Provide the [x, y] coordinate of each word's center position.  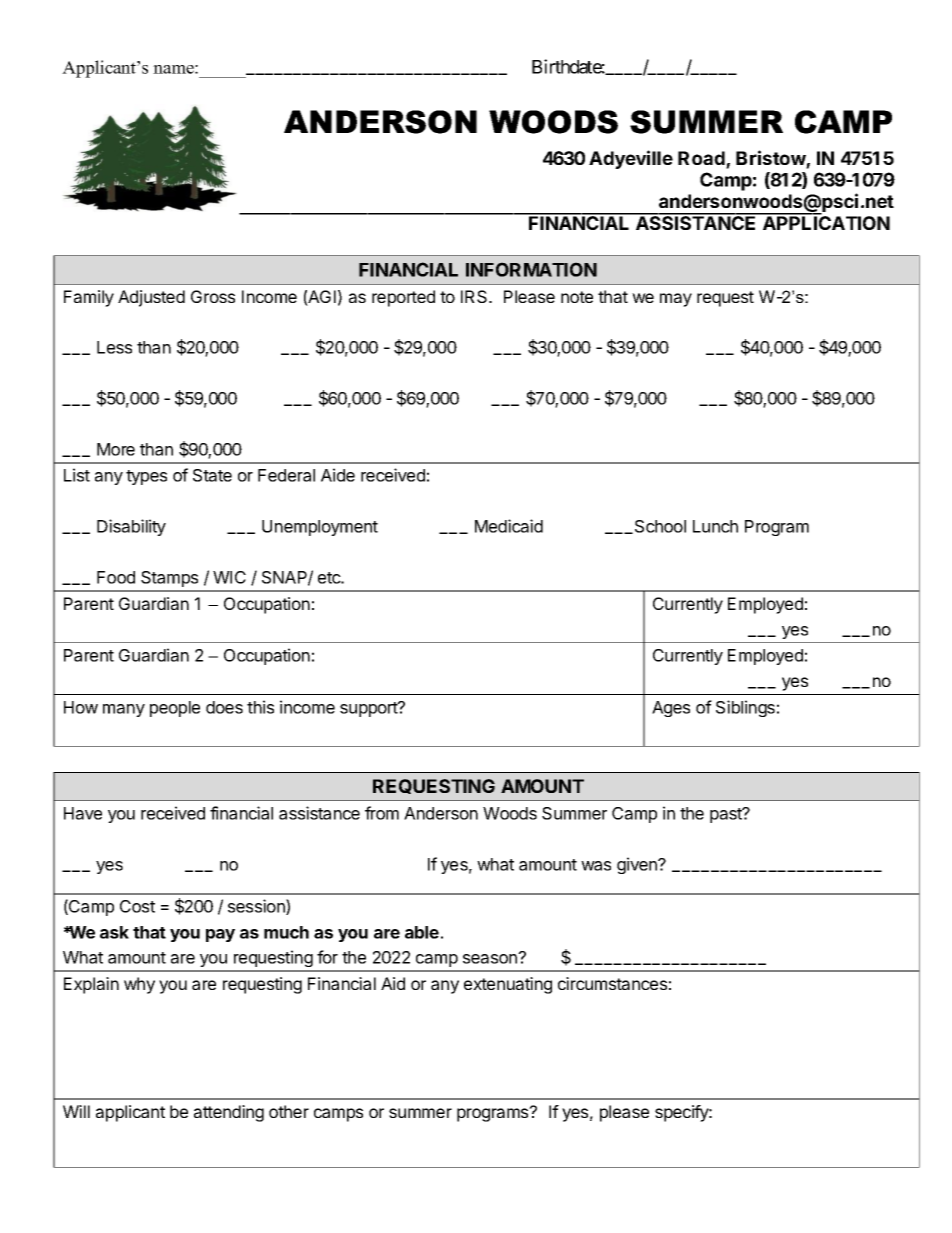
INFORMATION [531, 269]
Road [702, 159]
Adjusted [151, 298]
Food [116, 577]
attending [229, 1113]
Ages [671, 709]
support [370, 709]
